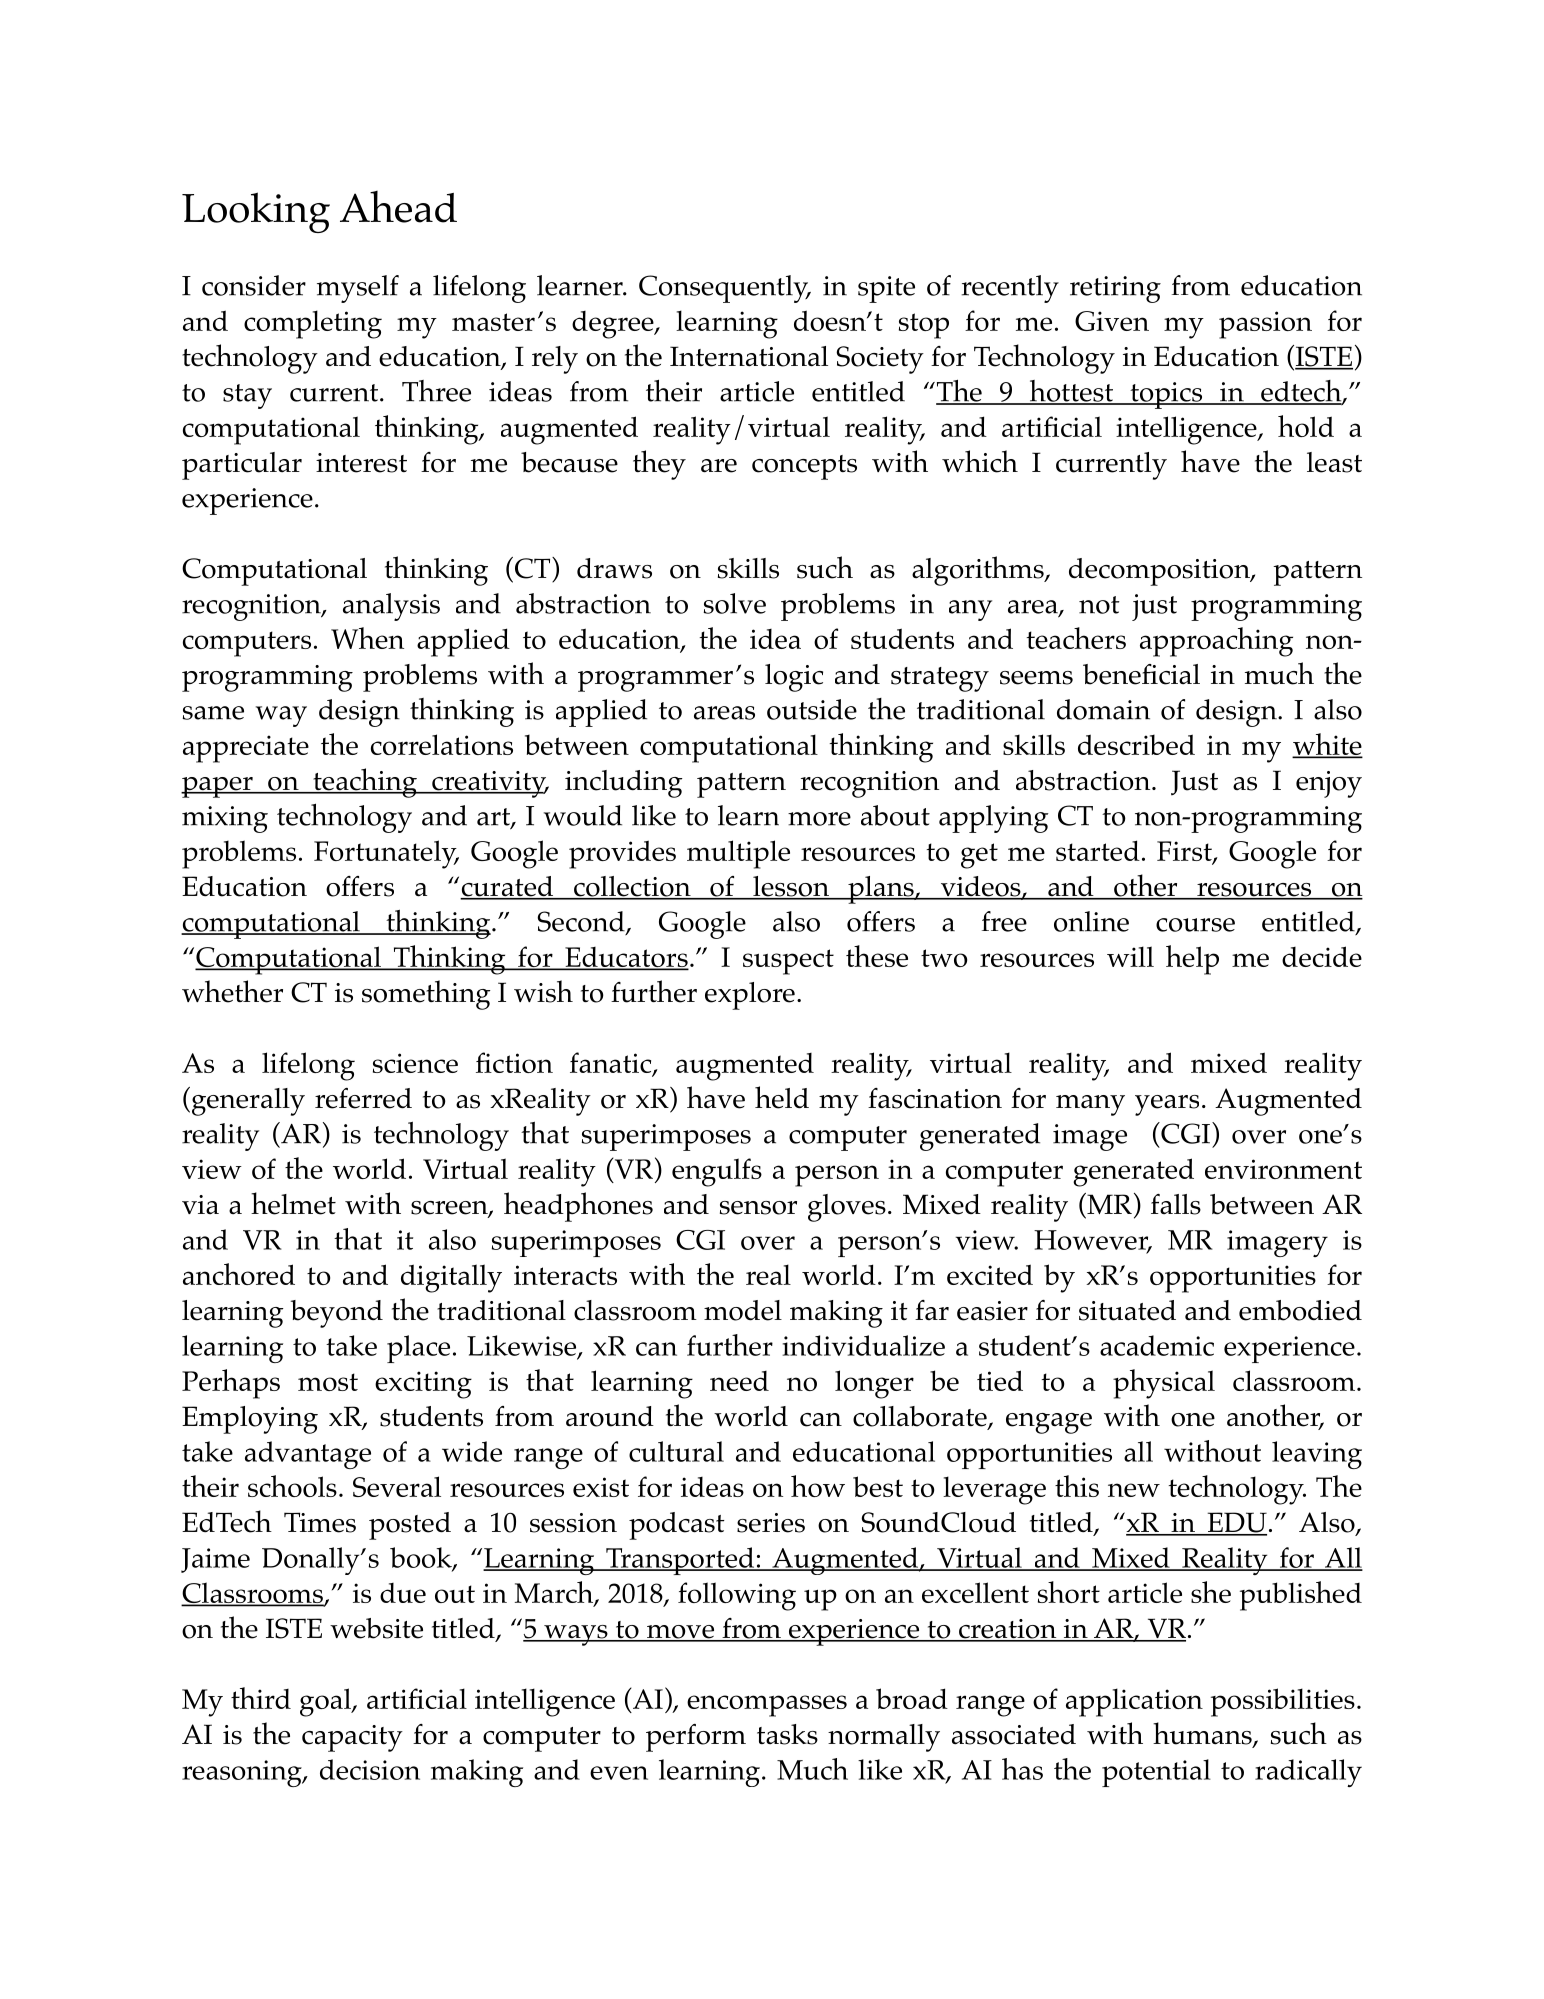 Image resolution: width=1544 pixels, height=1999 pixels. I want to click on tasks, so click(787, 1734).
